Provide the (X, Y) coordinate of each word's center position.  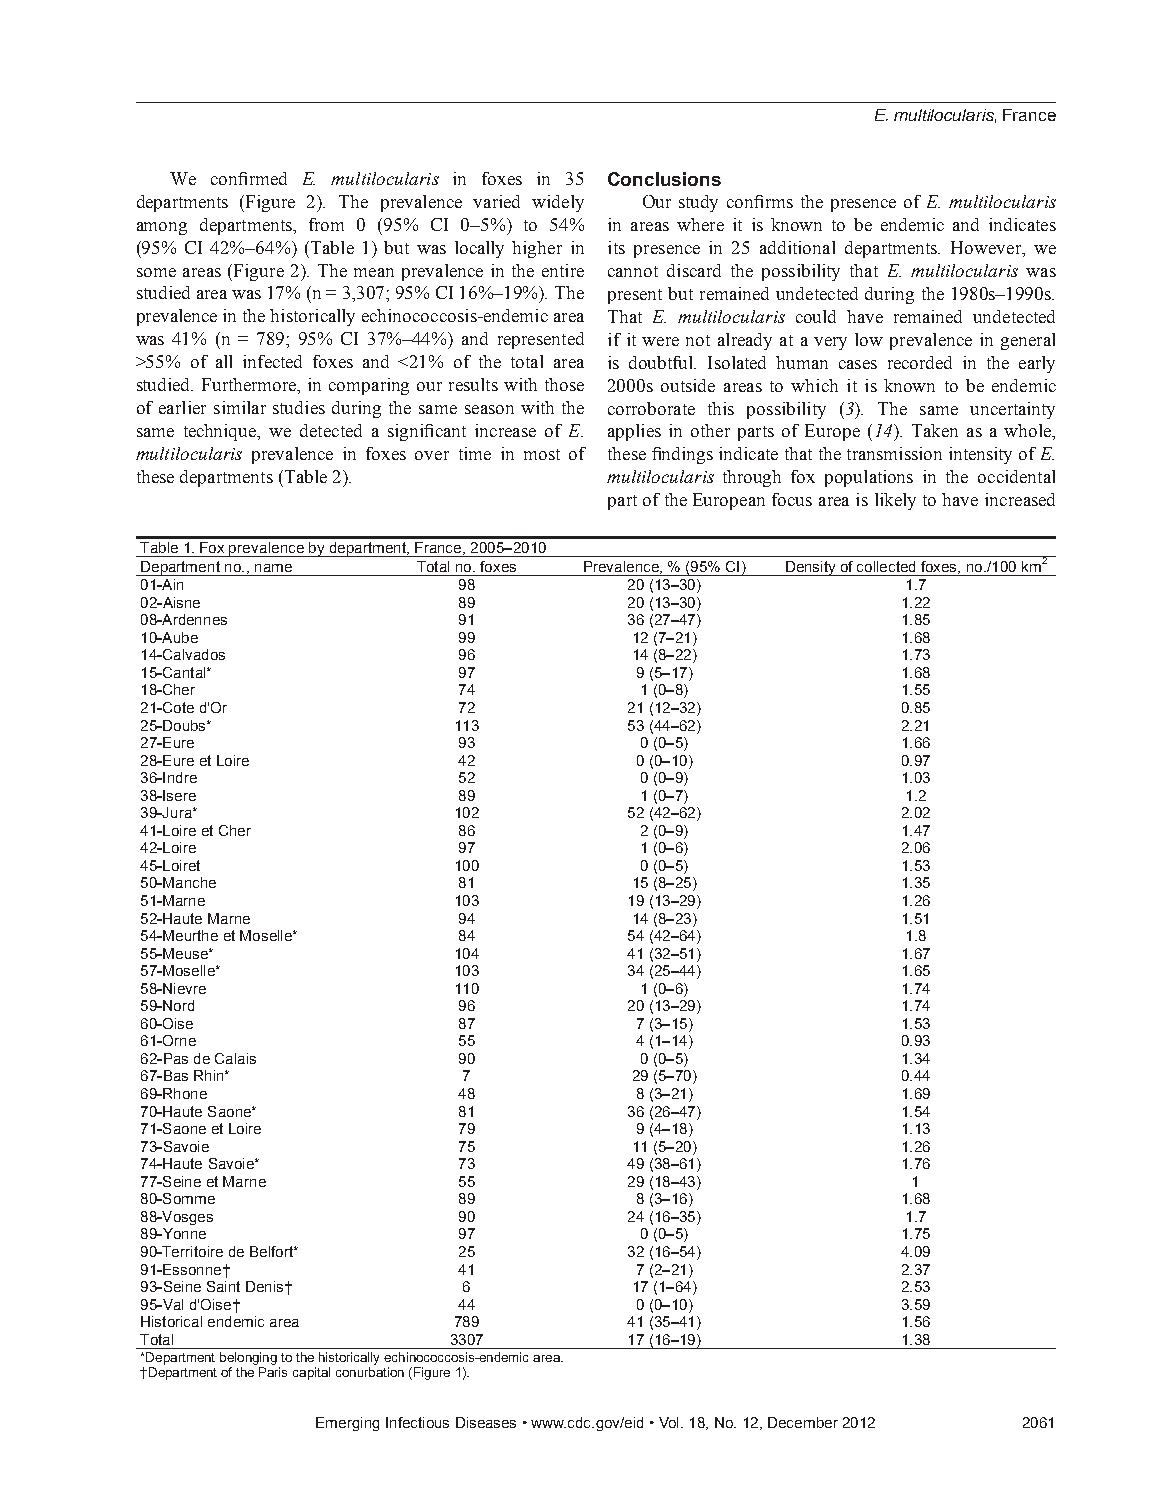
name (273, 568)
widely (558, 203)
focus (792, 499)
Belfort (272, 1251)
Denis (266, 1286)
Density (810, 568)
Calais (235, 1058)
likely (895, 501)
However (987, 249)
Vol (668, 1422)
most (542, 454)
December (803, 1422)
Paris (273, 1372)
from (326, 224)
